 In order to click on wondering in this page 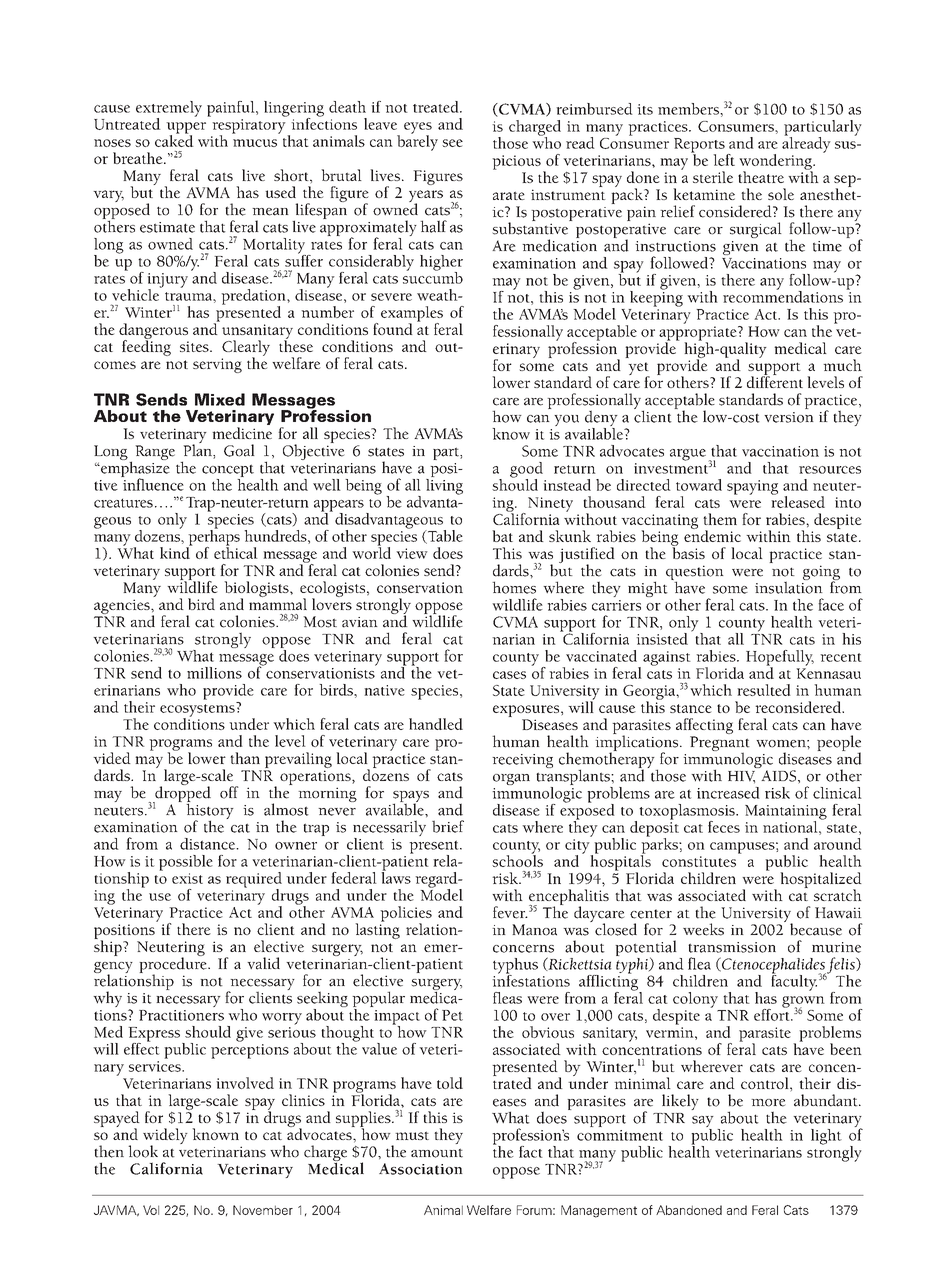, I will do `click(776, 163)`.
